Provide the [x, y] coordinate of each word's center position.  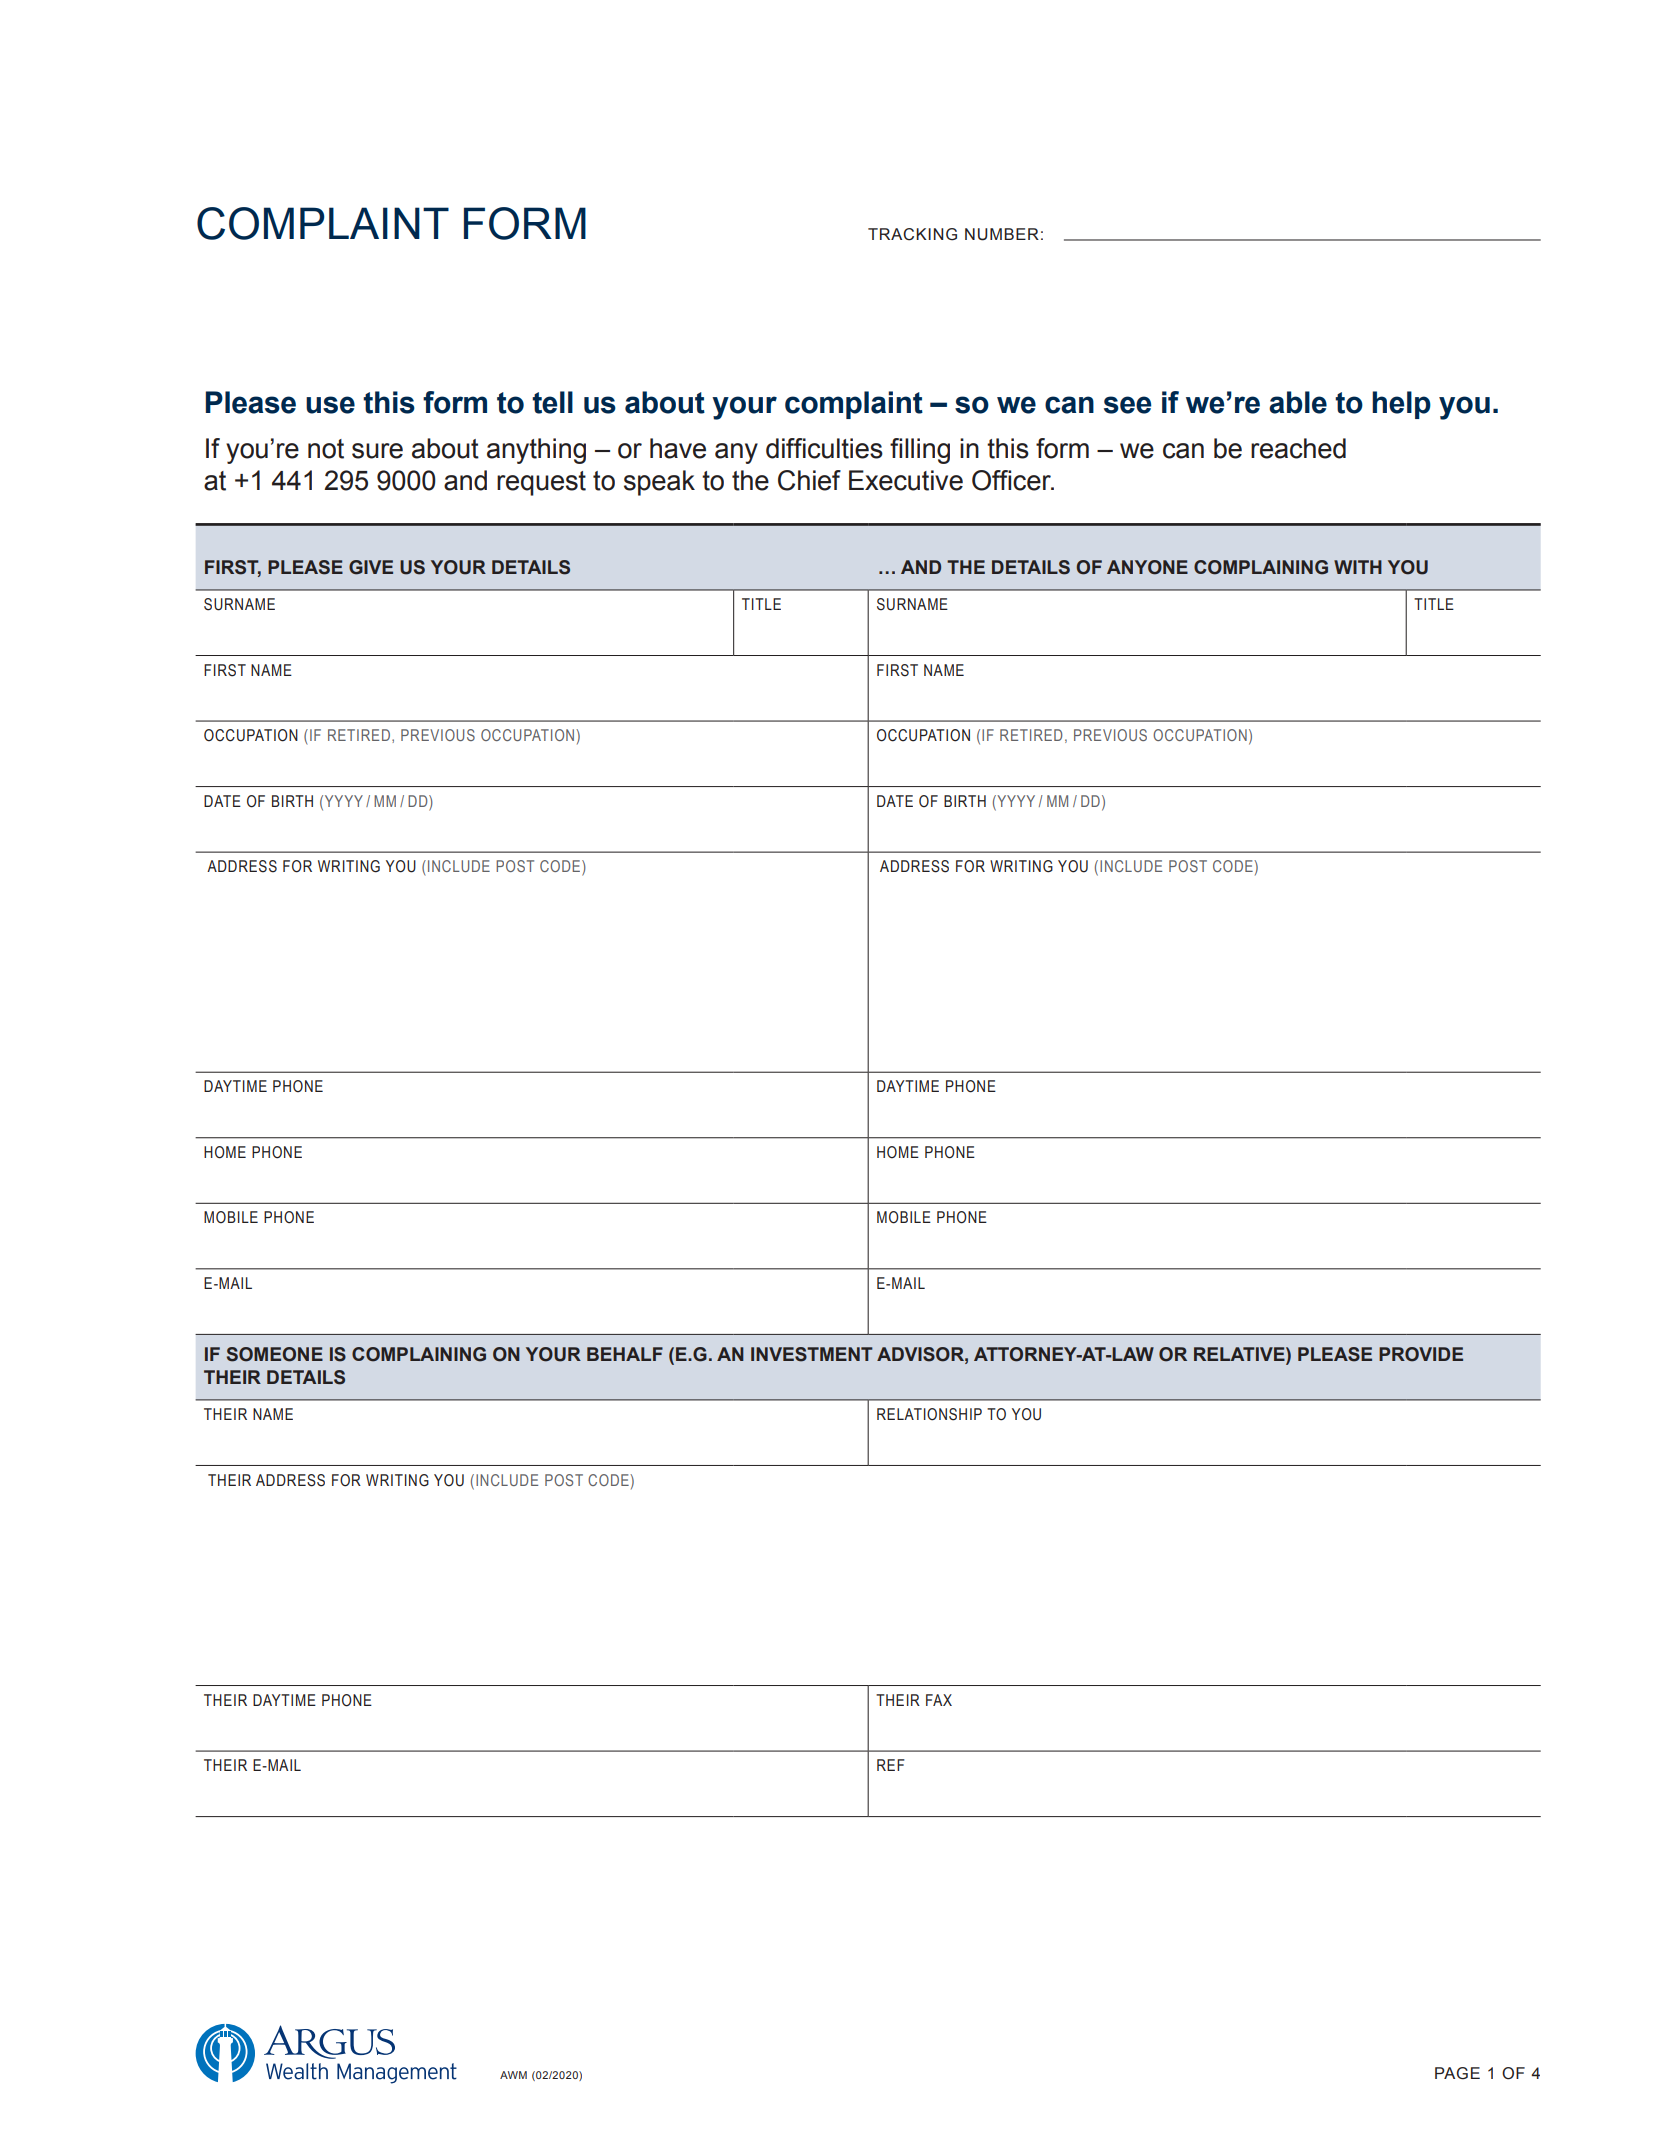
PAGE [1457, 2073]
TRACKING [912, 234]
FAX [939, 1700]
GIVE [371, 567]
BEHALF [625, 1354]
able [1298, 402]
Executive [906, 480]
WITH [1358, 567]
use [330, 405]
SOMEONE [275, 1354]
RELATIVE [1240, 1354]
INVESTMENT [812, 1354]
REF [891, 1765]
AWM [513, 2075]
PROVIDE [1421, 1354]
